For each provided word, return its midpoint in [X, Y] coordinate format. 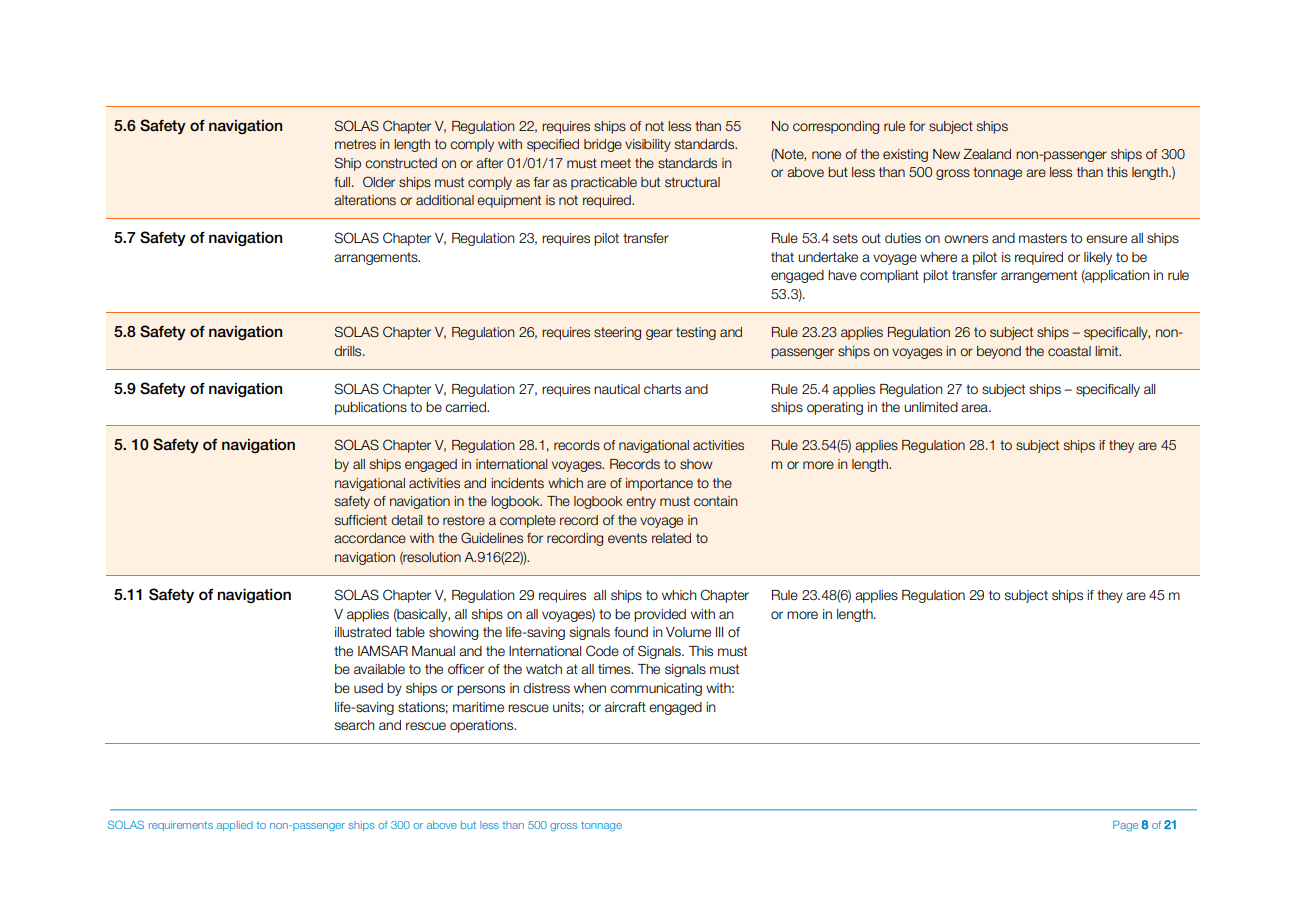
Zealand [987, 154]
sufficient [361, 520]
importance [659, 484]
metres [355, 144]
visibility [648, 145]
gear [659, 334]
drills [349, 351]
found [631, 632]
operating [835, 408]
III [719, 632]
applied [235, 826]
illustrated [363, 632]
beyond [999, 352]
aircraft [625, 707]
